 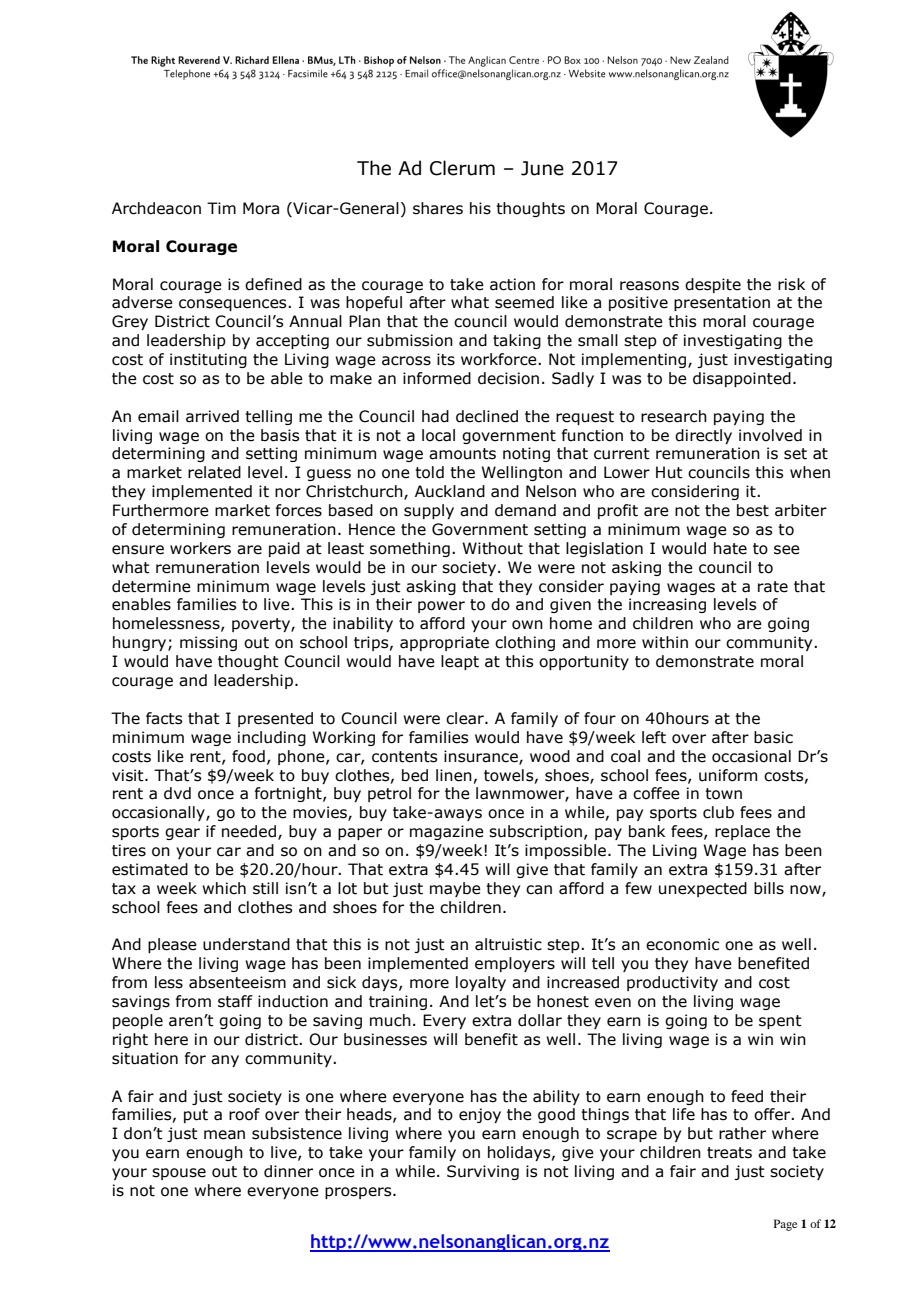 I want to click on defined, so click(x=273, y=284).
